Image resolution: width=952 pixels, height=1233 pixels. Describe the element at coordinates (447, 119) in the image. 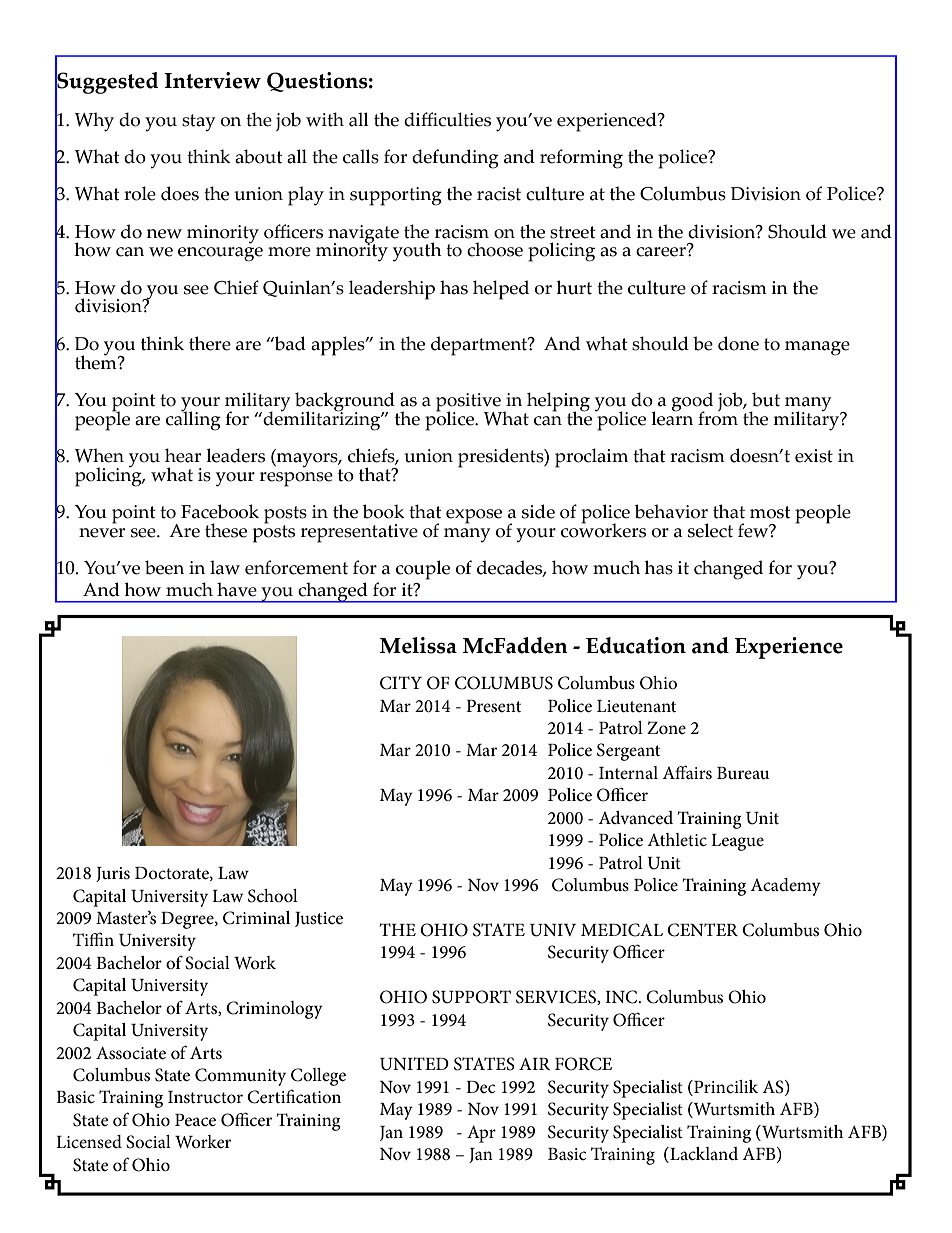

I see `difficulties` at that location.
